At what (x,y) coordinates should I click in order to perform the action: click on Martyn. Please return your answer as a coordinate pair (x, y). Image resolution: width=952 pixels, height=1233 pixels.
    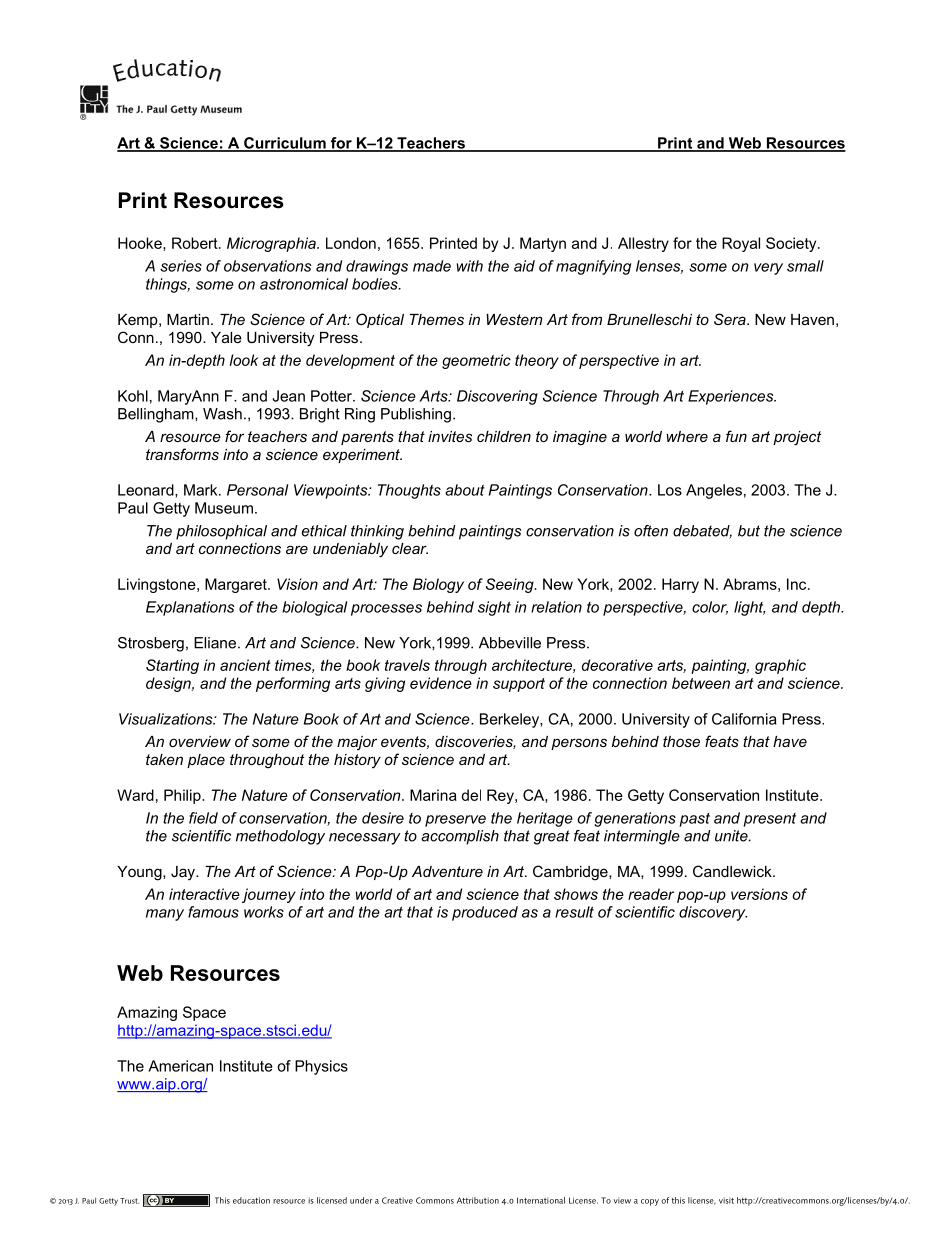
    Looking at the image, I should click on (543, 244).
